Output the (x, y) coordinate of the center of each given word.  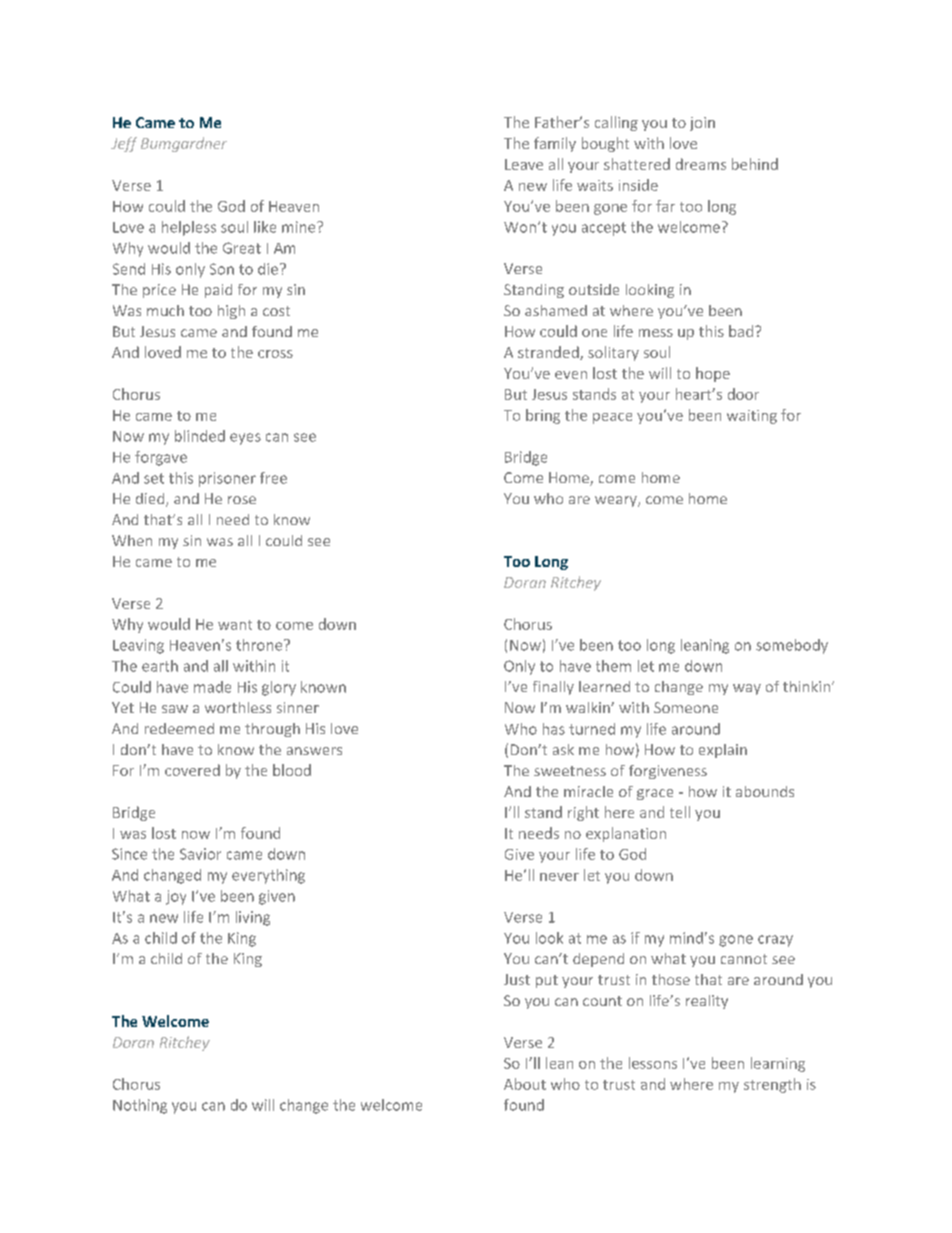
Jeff (124, 144)
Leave (524, 164)
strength (772, 1085)
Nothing (140, 1106)
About (525, 1084)
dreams (701, 164)
